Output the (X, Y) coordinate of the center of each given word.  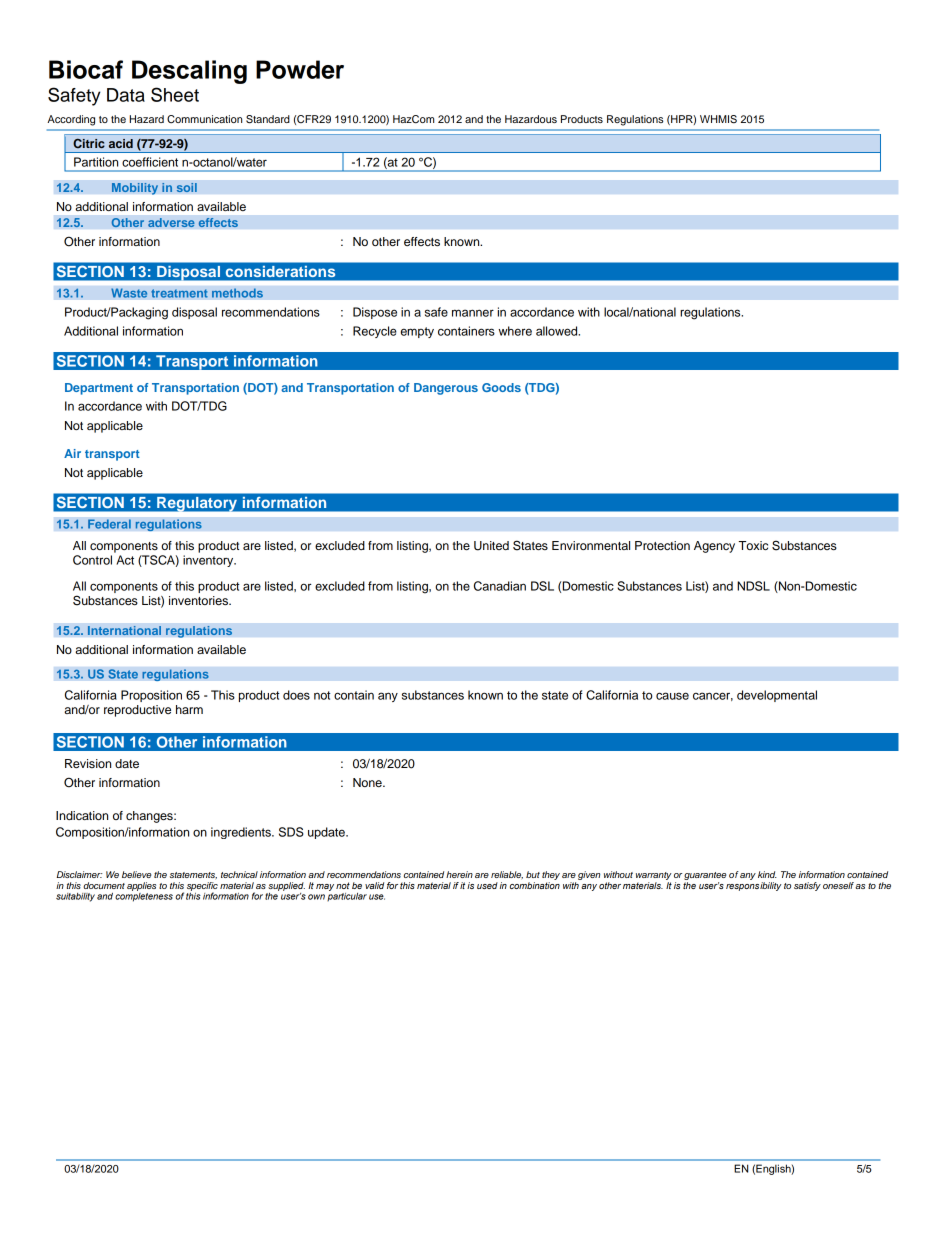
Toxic (753, 545)
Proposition (151, 696)
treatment (179, 293)
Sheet (175, 94)
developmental (777, 696)
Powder (300, 69)
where (515, 331)
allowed (558, 331)
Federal (109, 524)
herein (459, 874)
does (296, 695)
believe (136, 874)
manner (473, 313)
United (491, 546)
